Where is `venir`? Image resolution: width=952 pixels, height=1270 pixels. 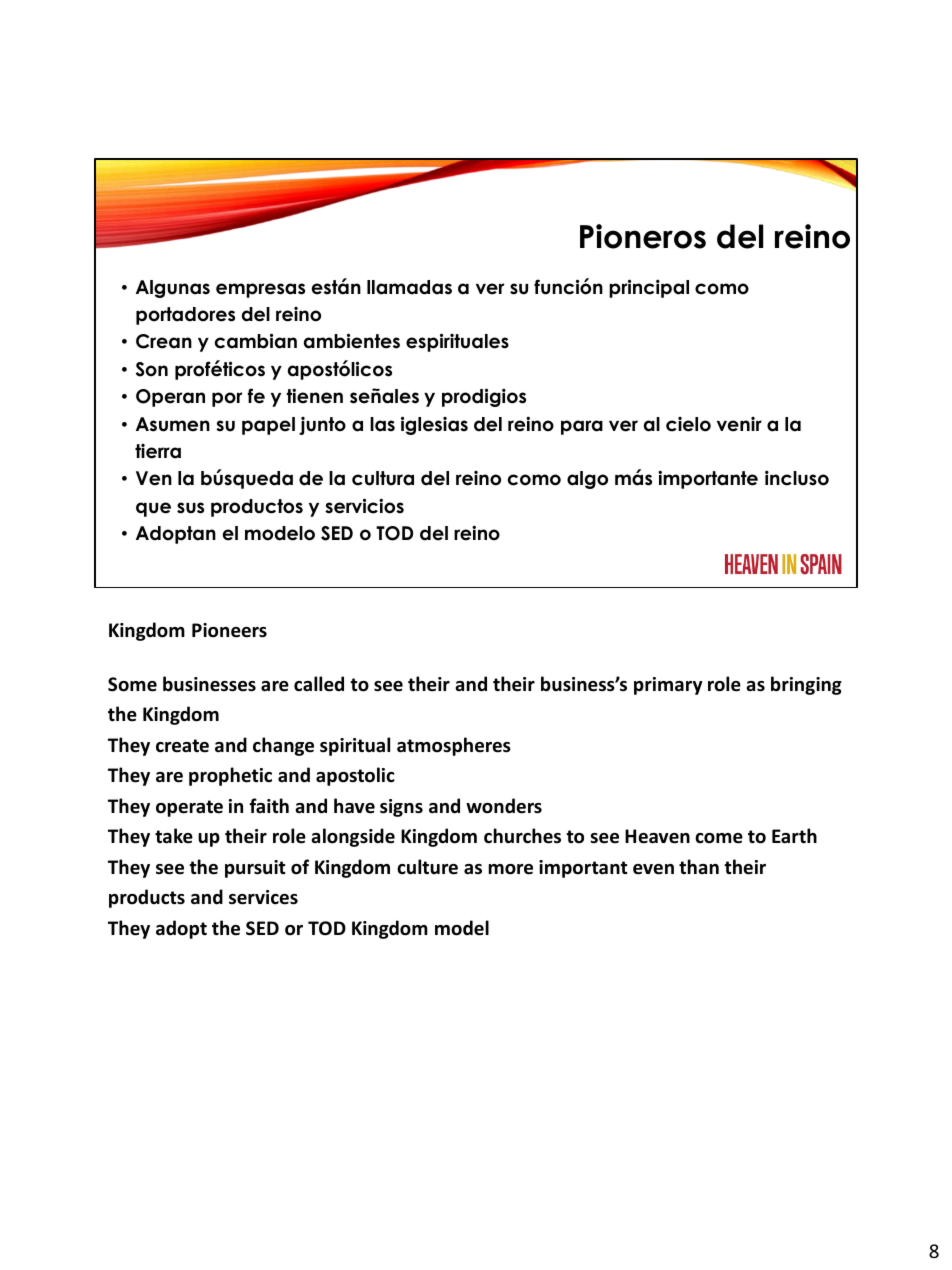 venir is located at coordinates (739, 424).
